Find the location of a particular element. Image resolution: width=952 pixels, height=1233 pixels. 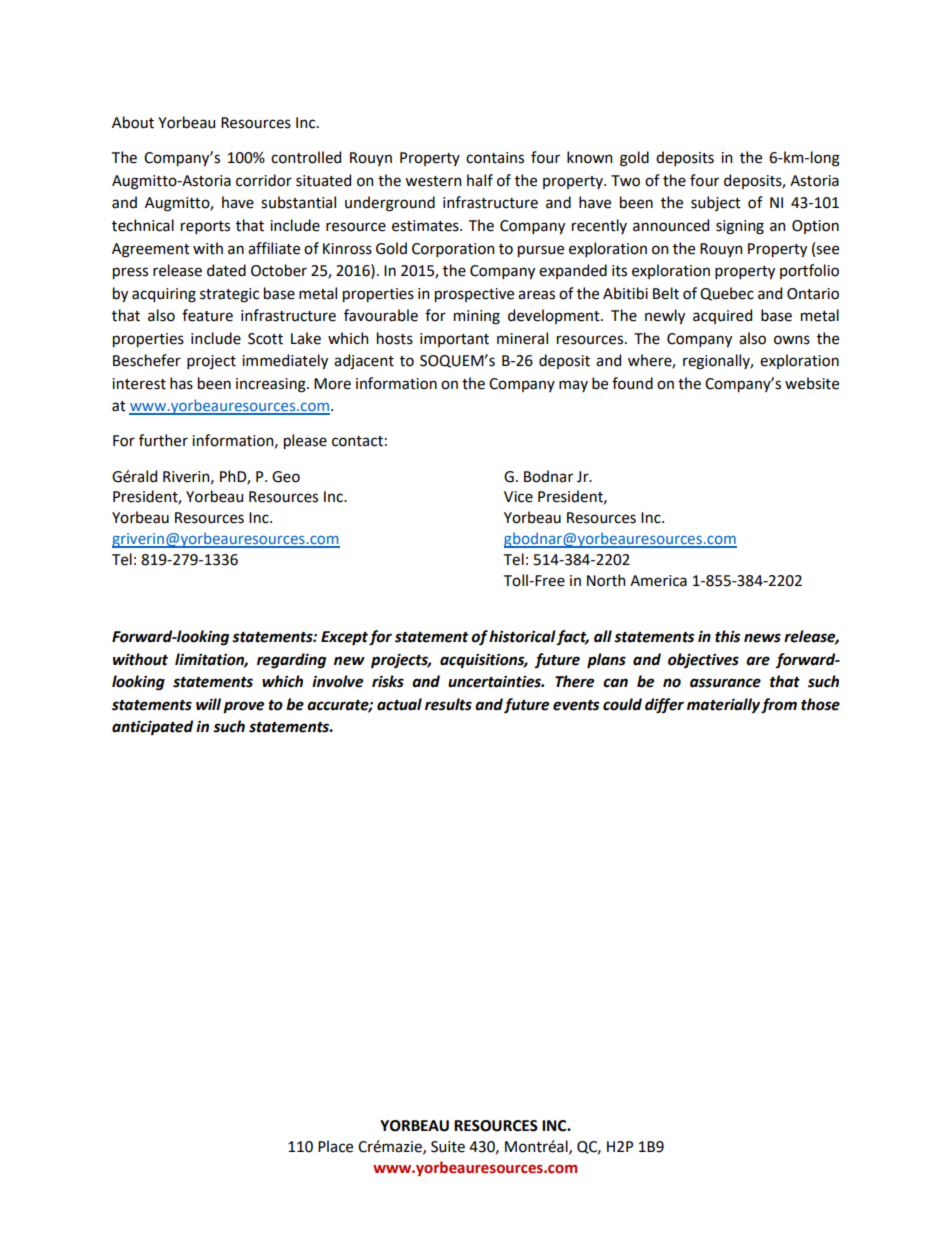

Suite is located at coordinates (448, 1147).
